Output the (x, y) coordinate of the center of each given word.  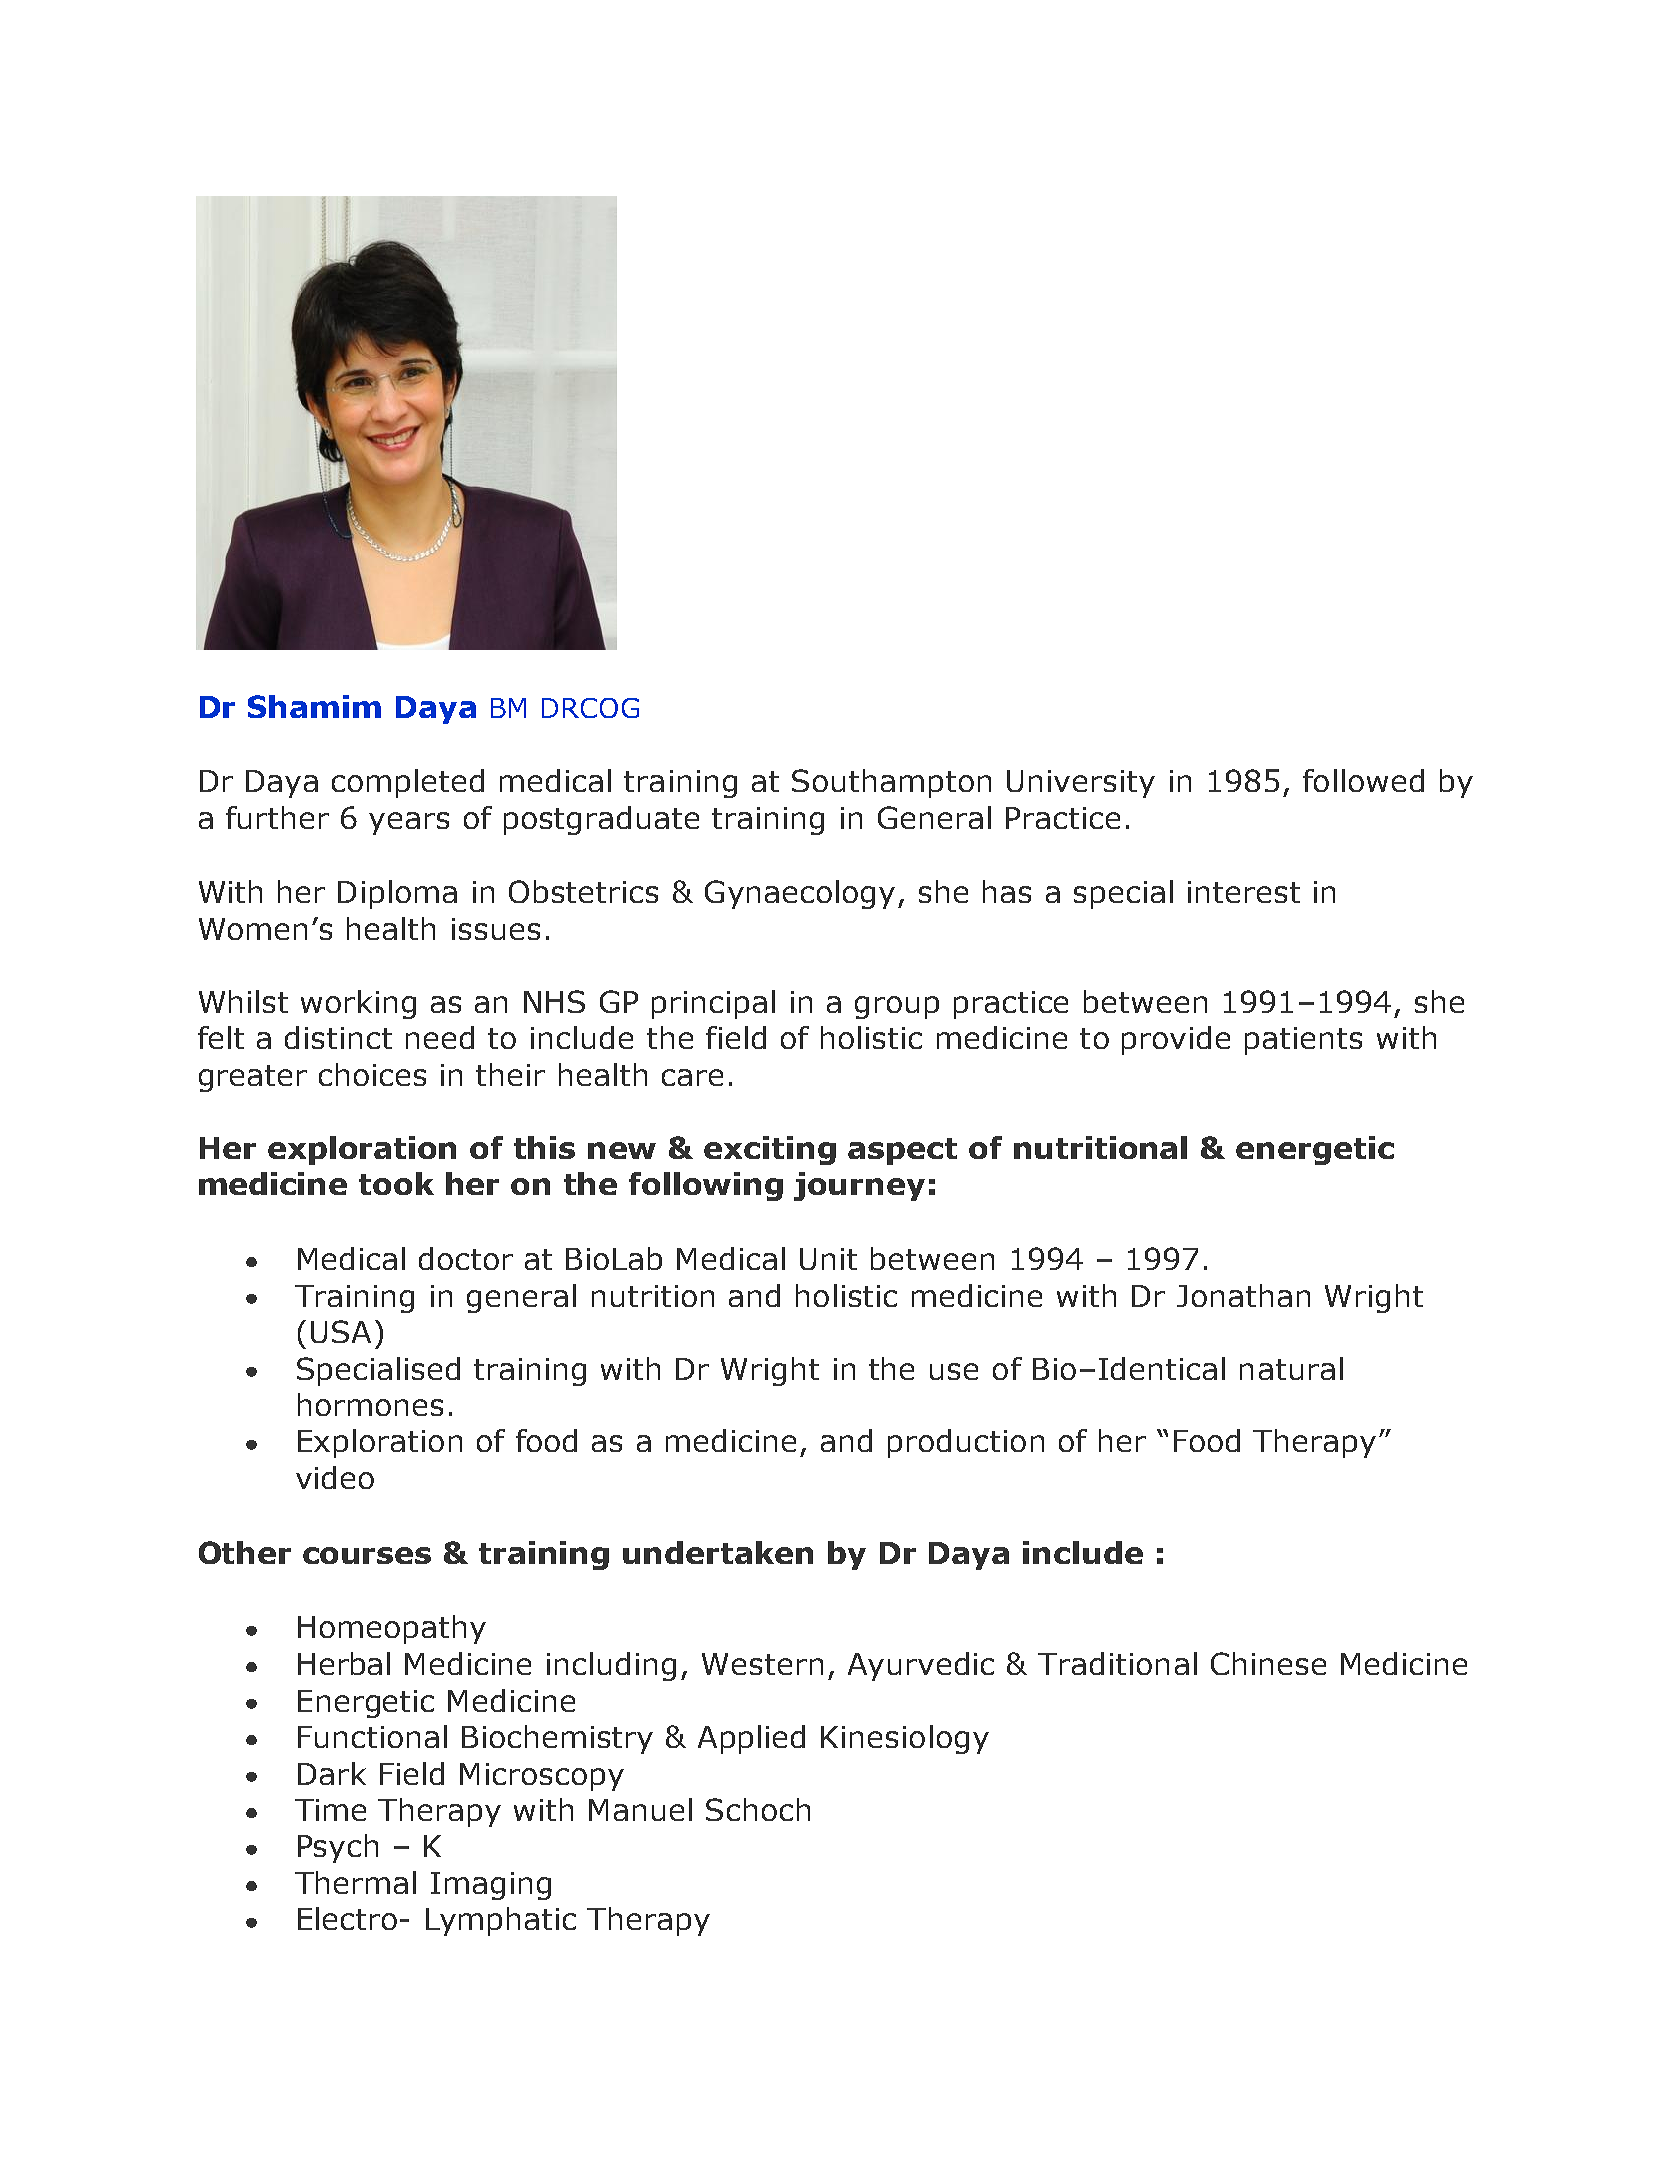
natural (1291, 1368)
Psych (338, 1848)
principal (713, 1004)
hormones (370, 1404)
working (358, 1004)
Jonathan (1243, 1295)
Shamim (314, 706)
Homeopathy (392, 1629)
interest (1244, 892)
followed (1363, 780)
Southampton (891, 783)
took (396, 1183)
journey (859, 1186)
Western (762, 1664)
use (954, 1371)
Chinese (1268, 1663)
